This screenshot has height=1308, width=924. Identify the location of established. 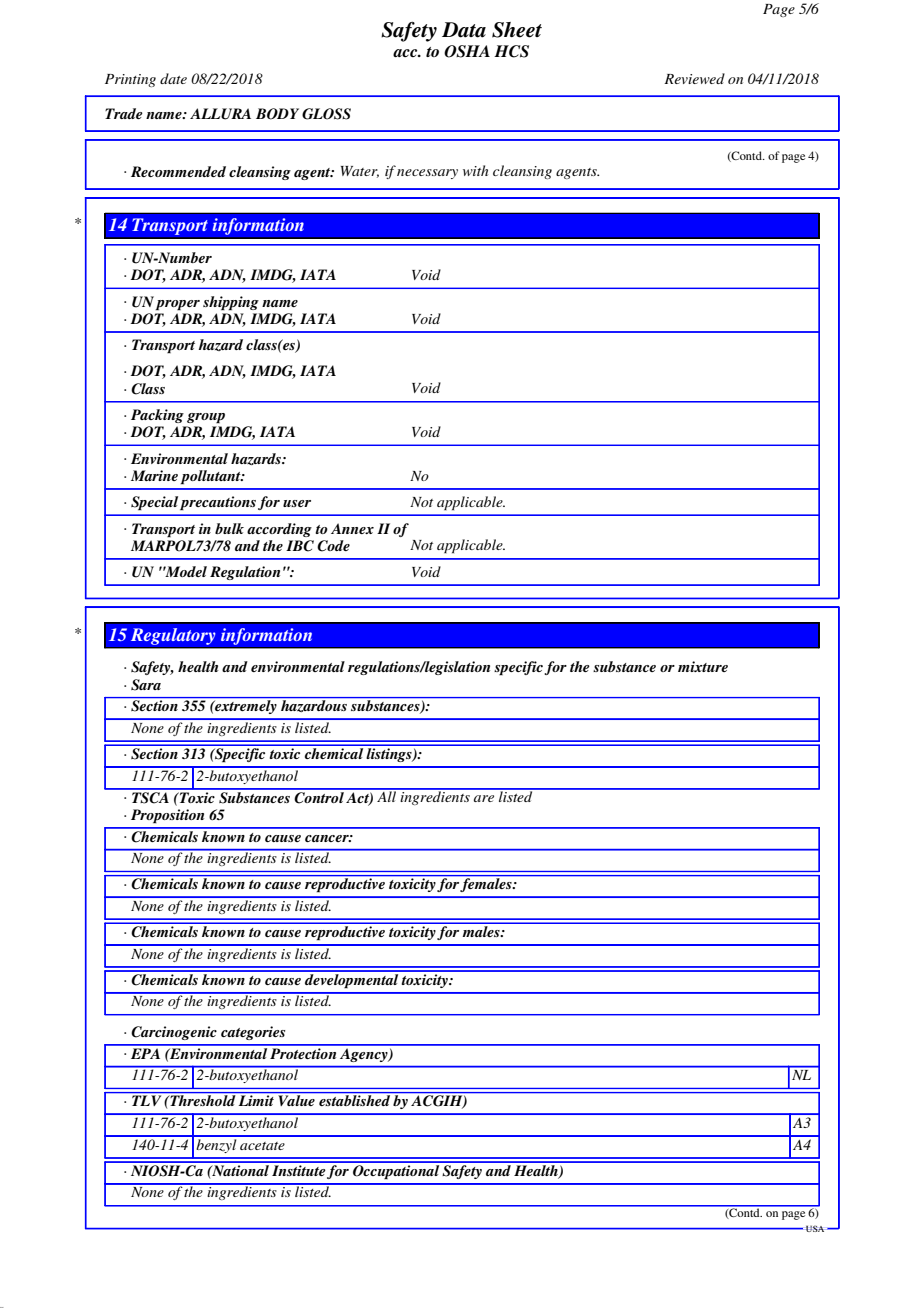
(354, 1100).
